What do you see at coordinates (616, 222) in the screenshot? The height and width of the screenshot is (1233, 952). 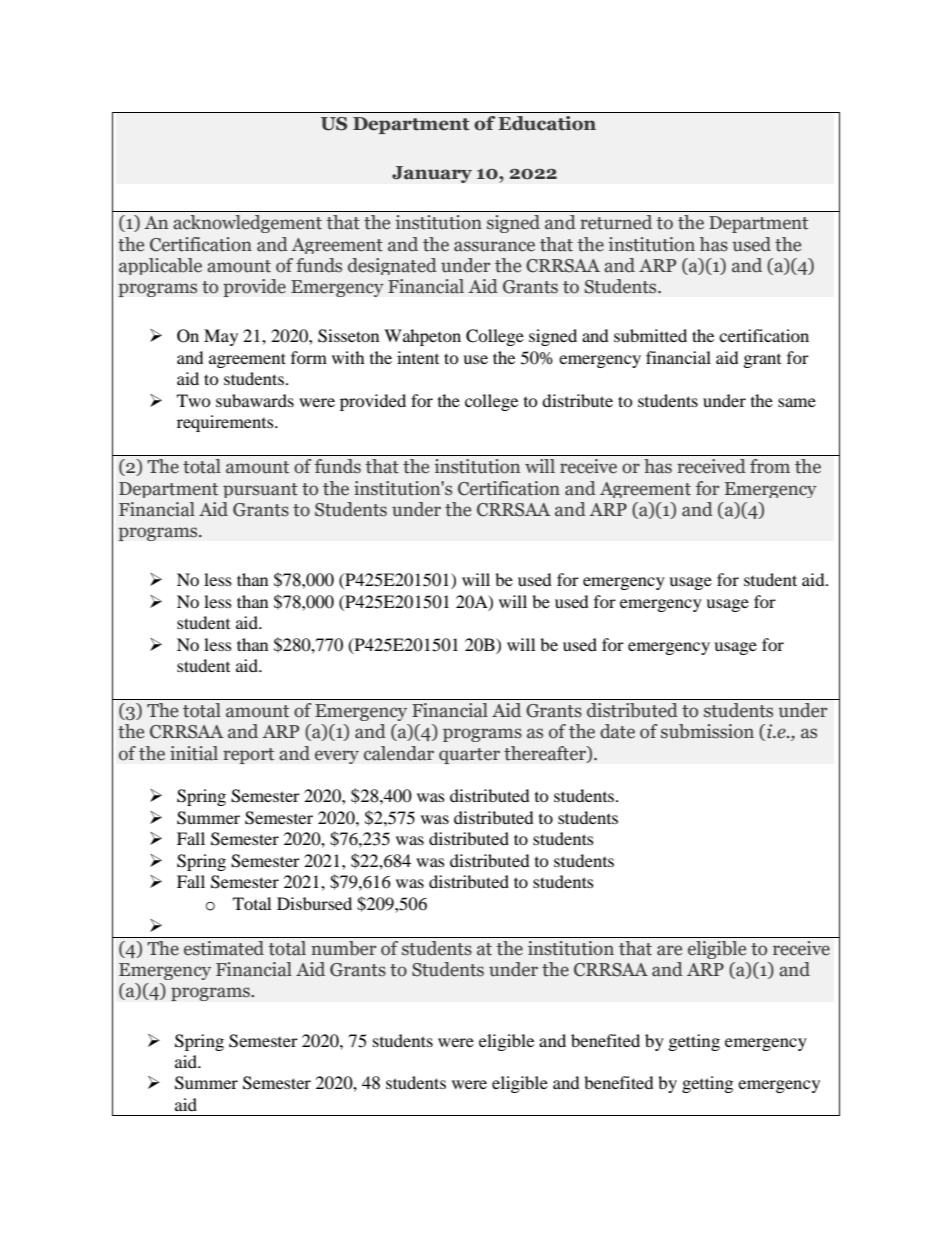 I see `returned` at bounding box center [616, 222].
